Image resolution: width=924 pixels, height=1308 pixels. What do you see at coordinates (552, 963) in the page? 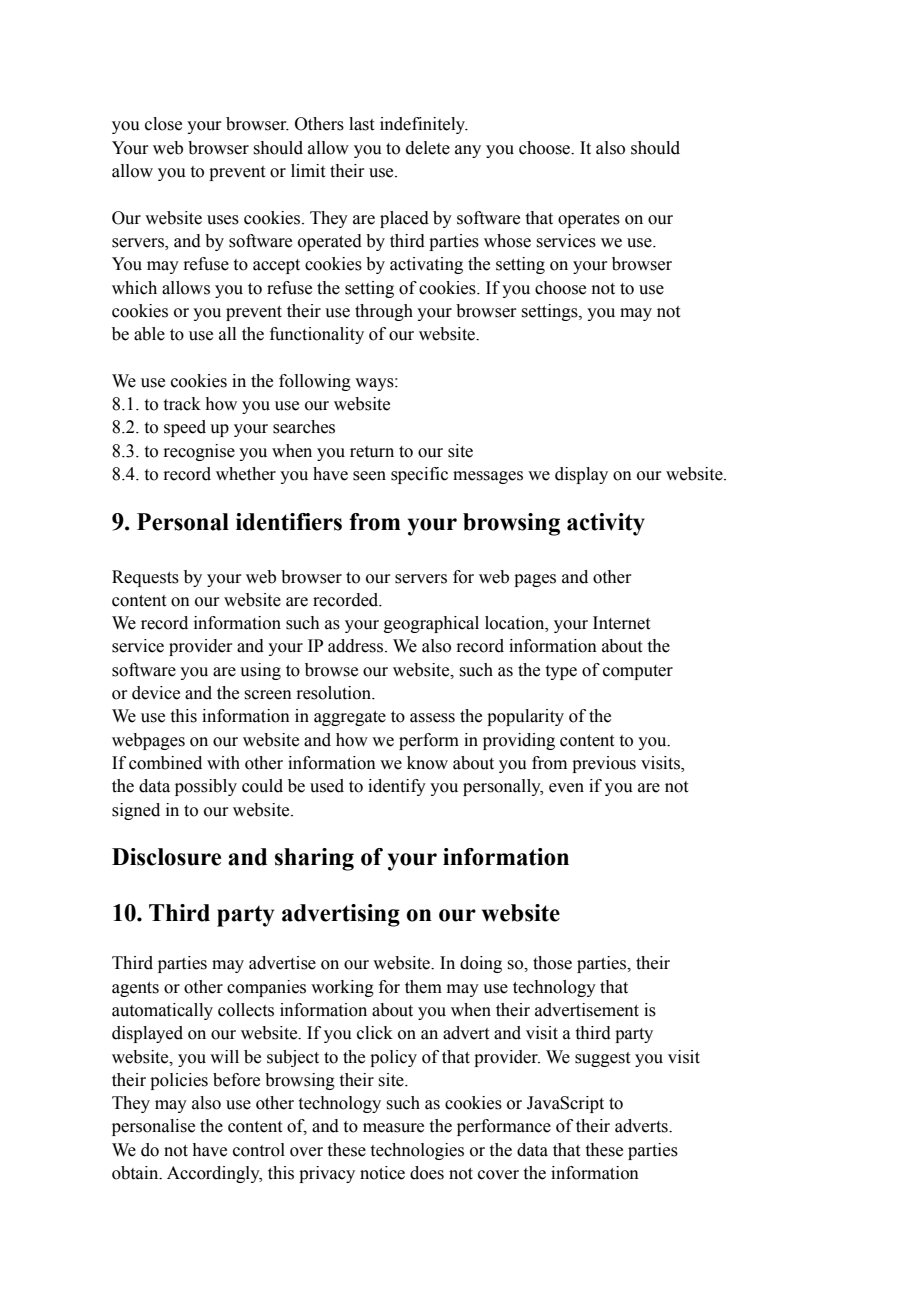
I see `those` at bounding box center [552, 963].
